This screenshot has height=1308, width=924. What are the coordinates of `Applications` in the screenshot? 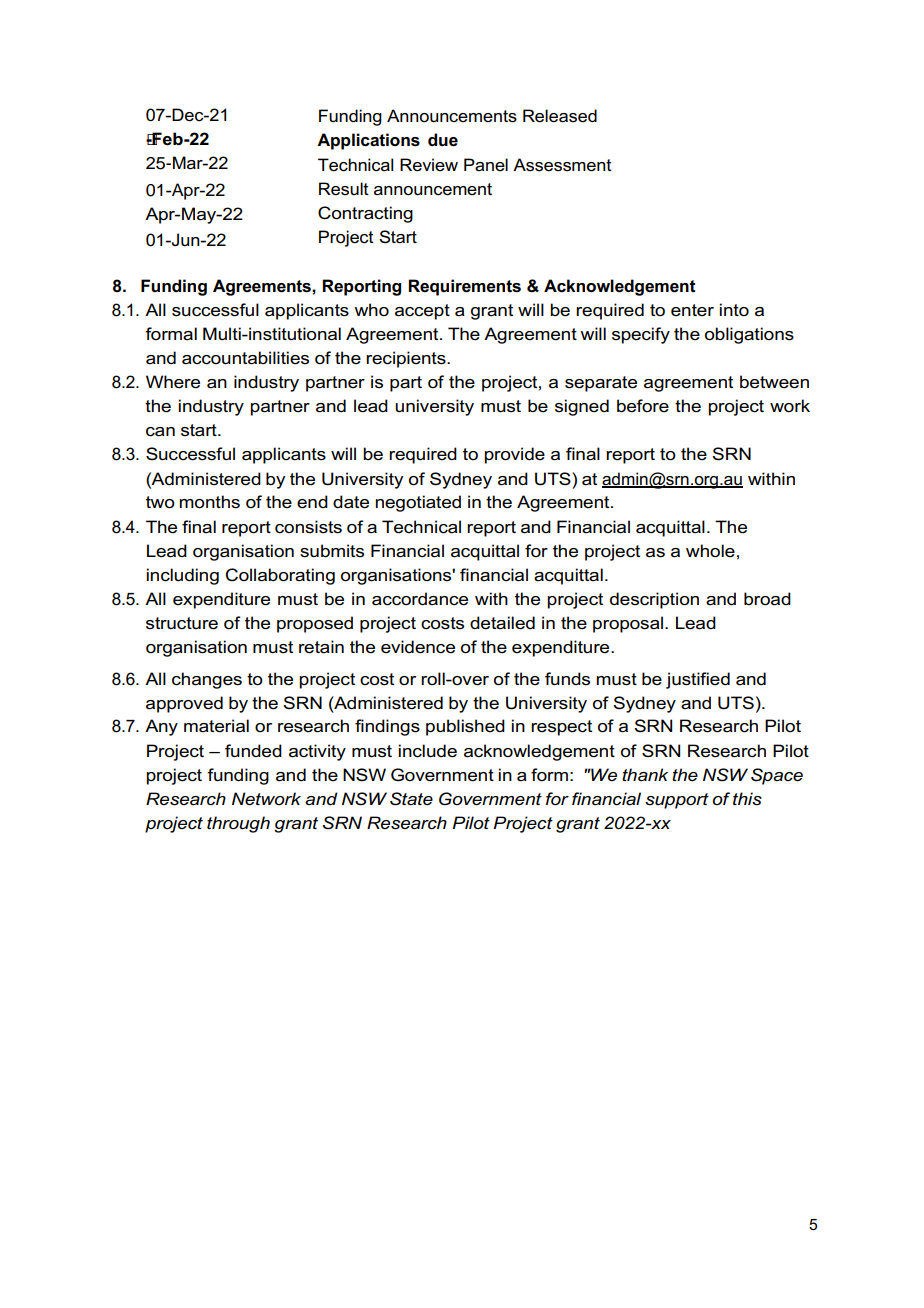 It's located at (368, 141).
